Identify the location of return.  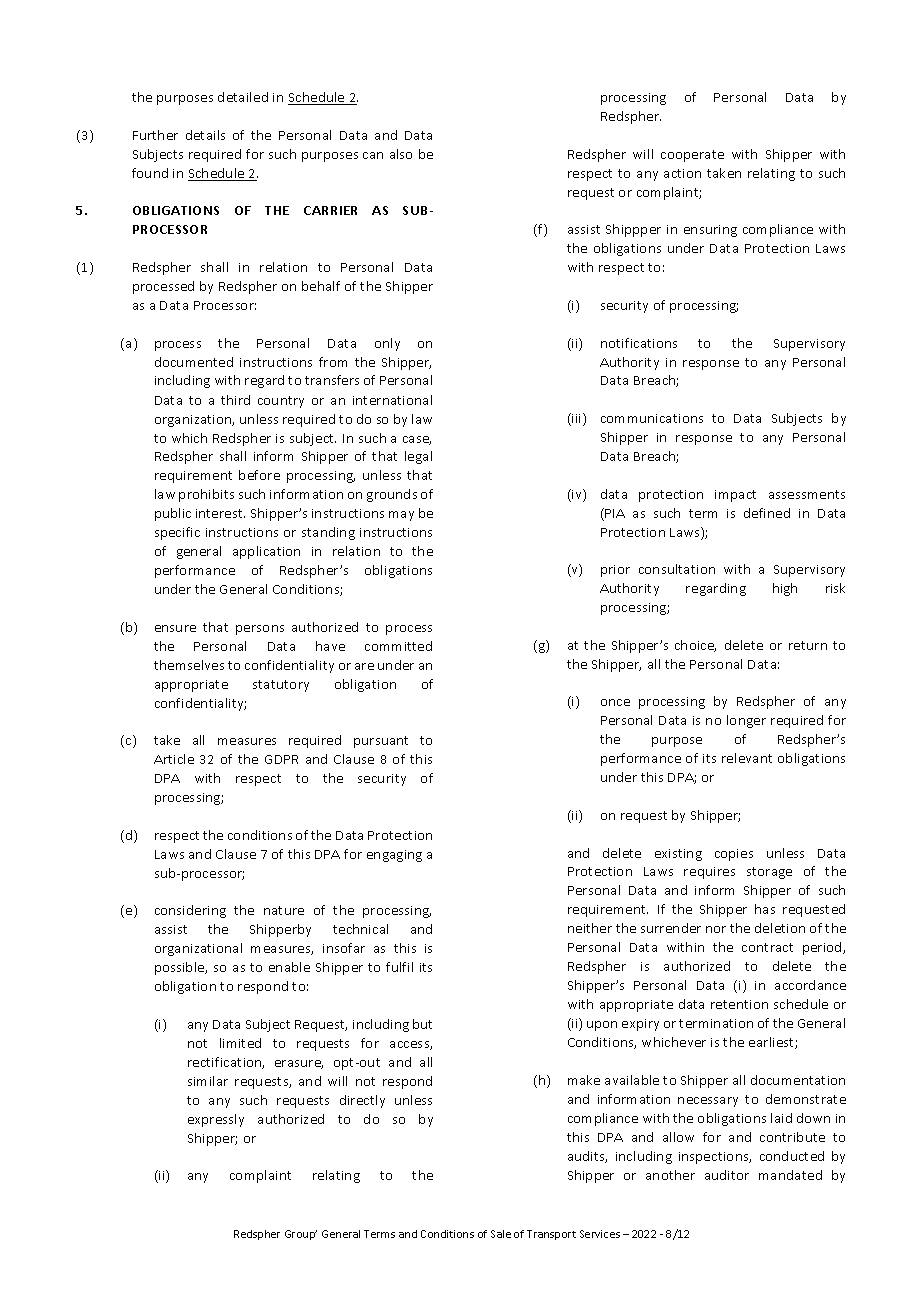
(808, 645).
